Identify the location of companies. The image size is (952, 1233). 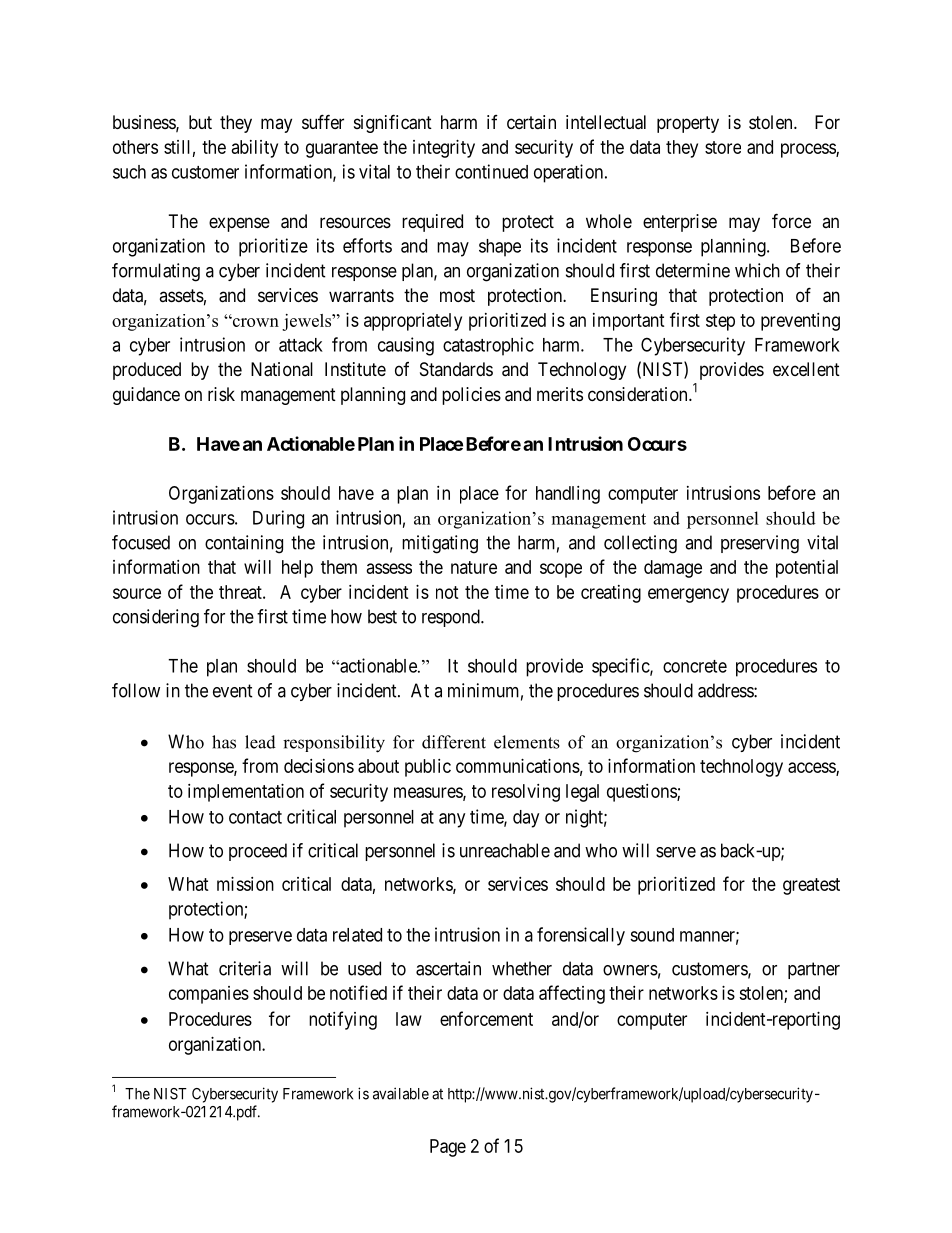
(209, 995).
